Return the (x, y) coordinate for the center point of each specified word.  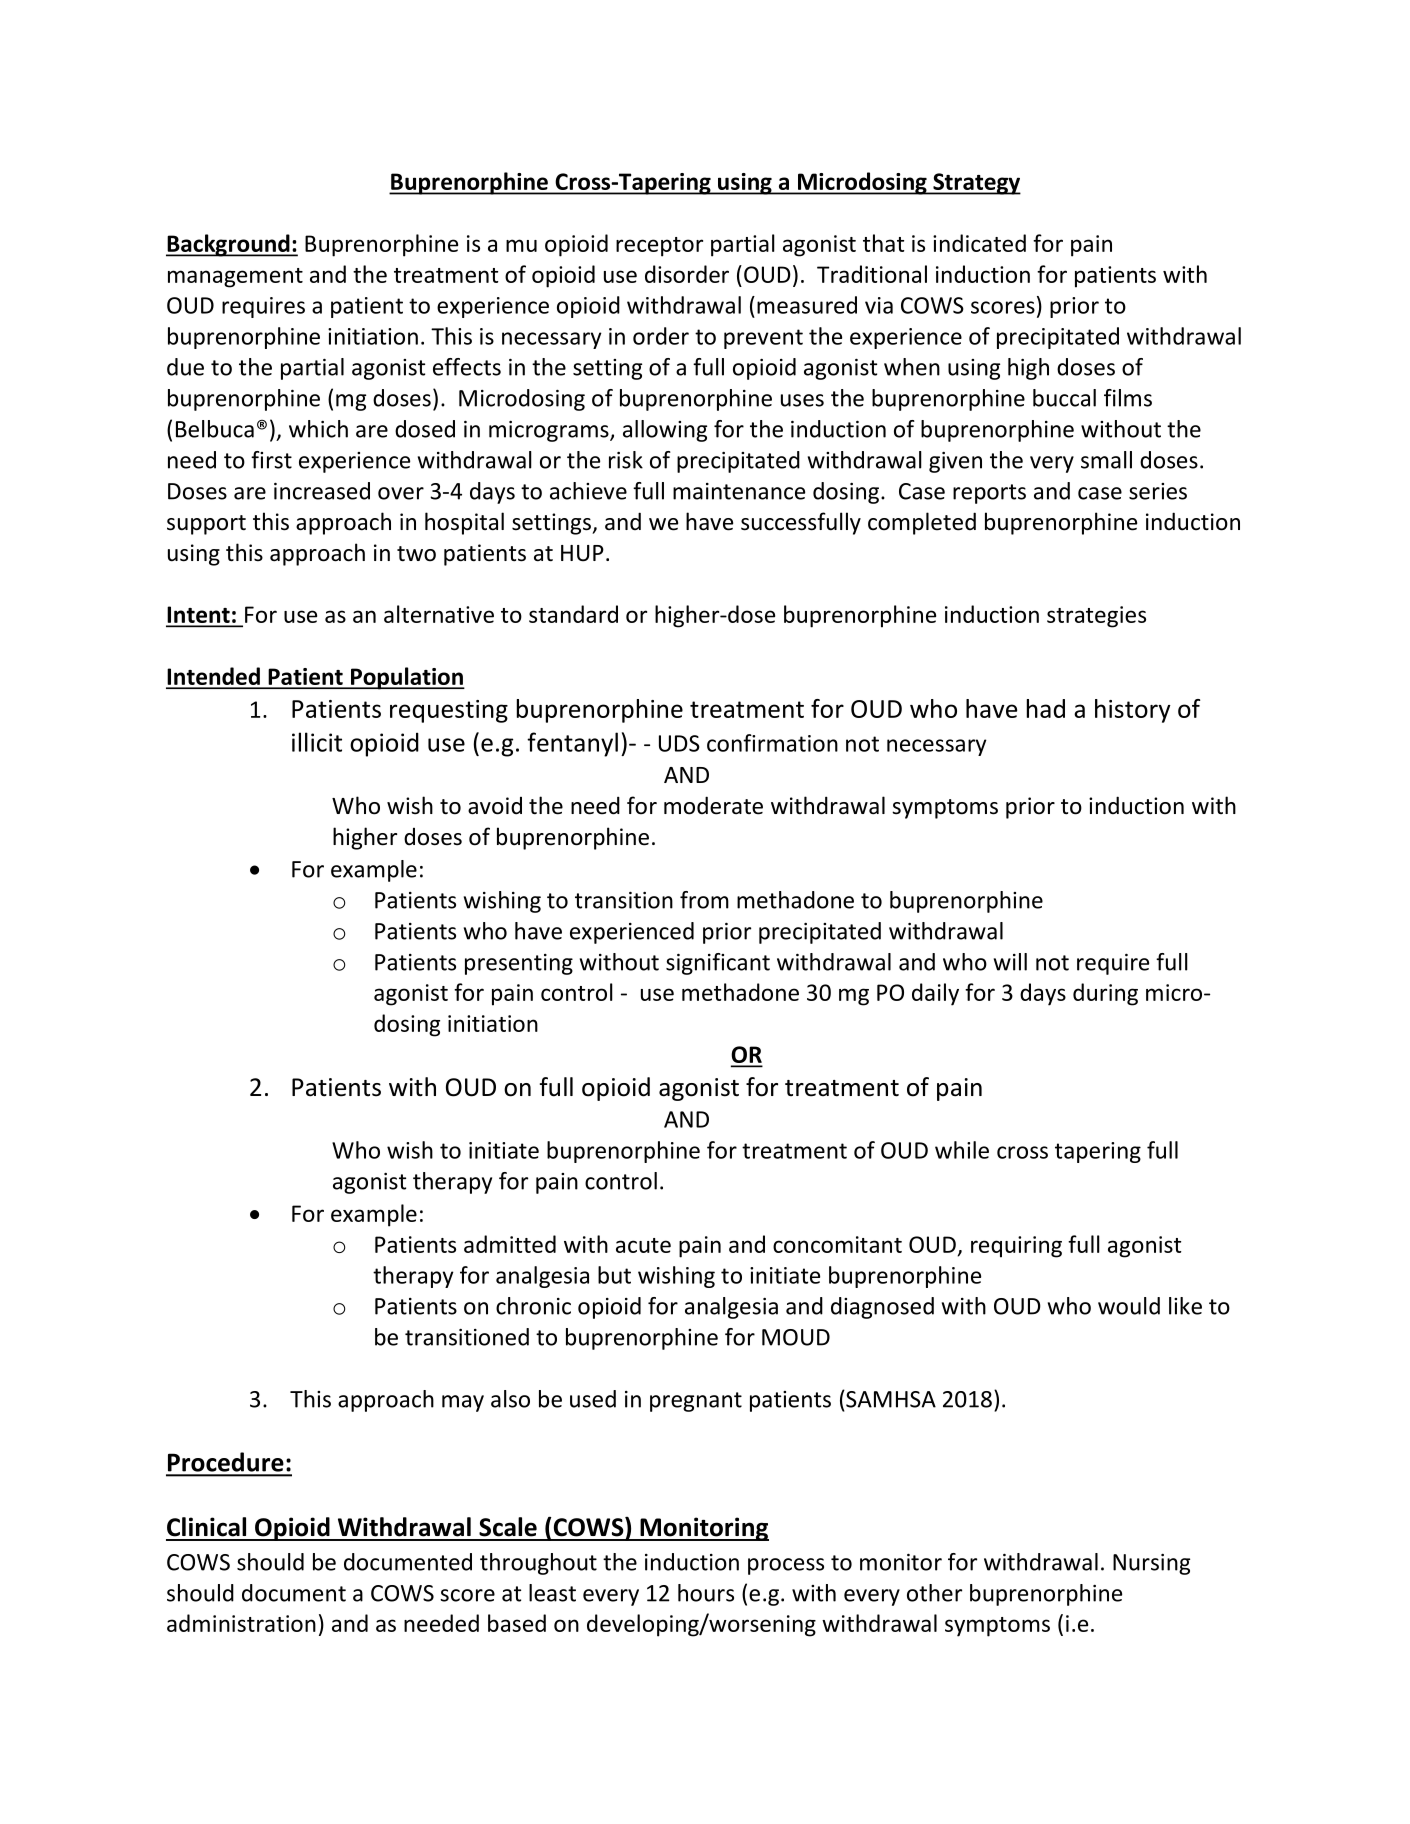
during (1105, 994)
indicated (979, 243)
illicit (317, 742)
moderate (713, 805)
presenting (519, 964)
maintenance (739, 491)
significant (718, 964)
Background (229, 245)
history (1133, 711)
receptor (659, 247)
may (463, 1403)
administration (241, 1623)
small (1106, 460)
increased (322, 491)
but (614, 1275)
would (1129, 1306)
